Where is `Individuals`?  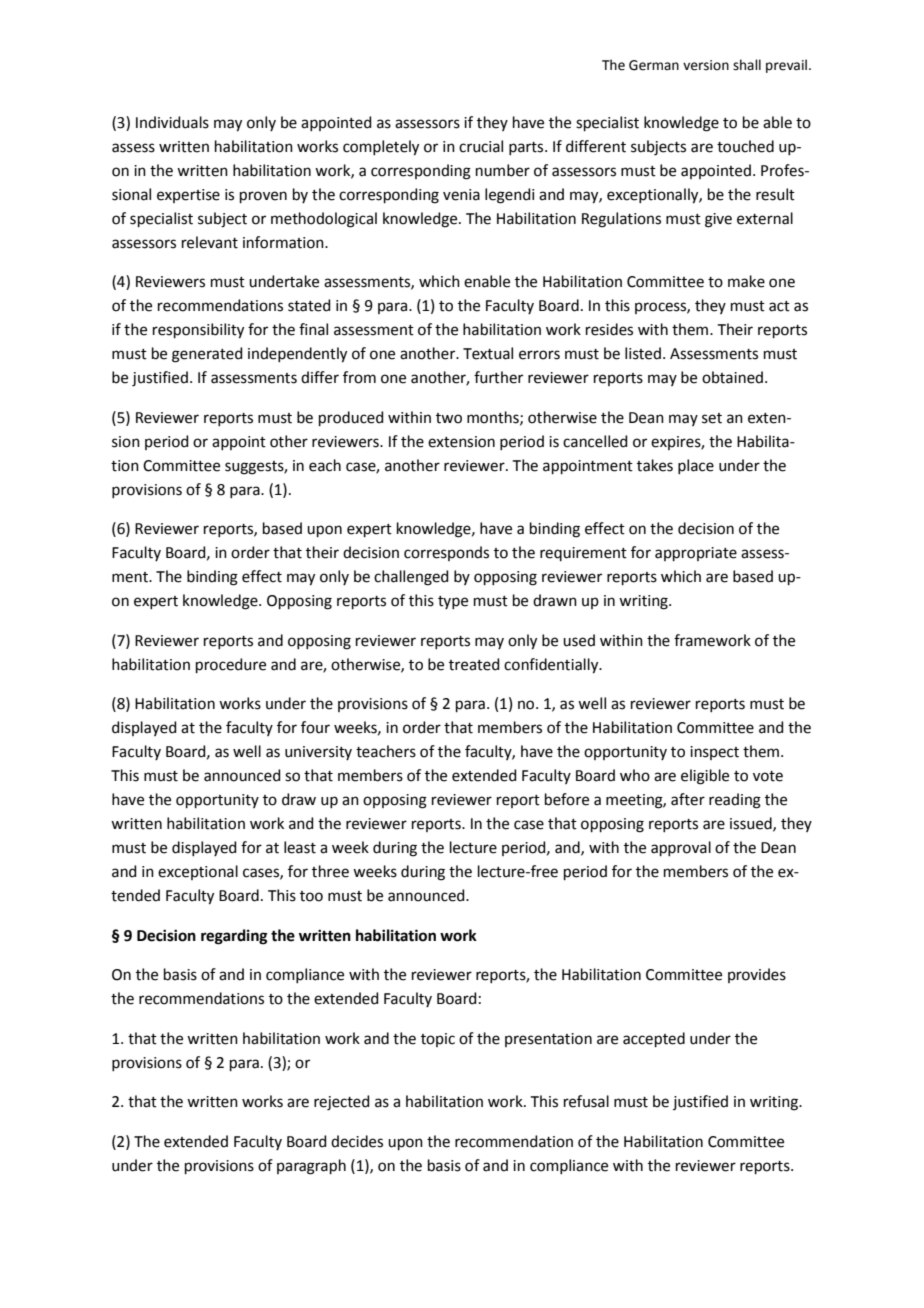 Individuals is located at coordinates (172, 122).
